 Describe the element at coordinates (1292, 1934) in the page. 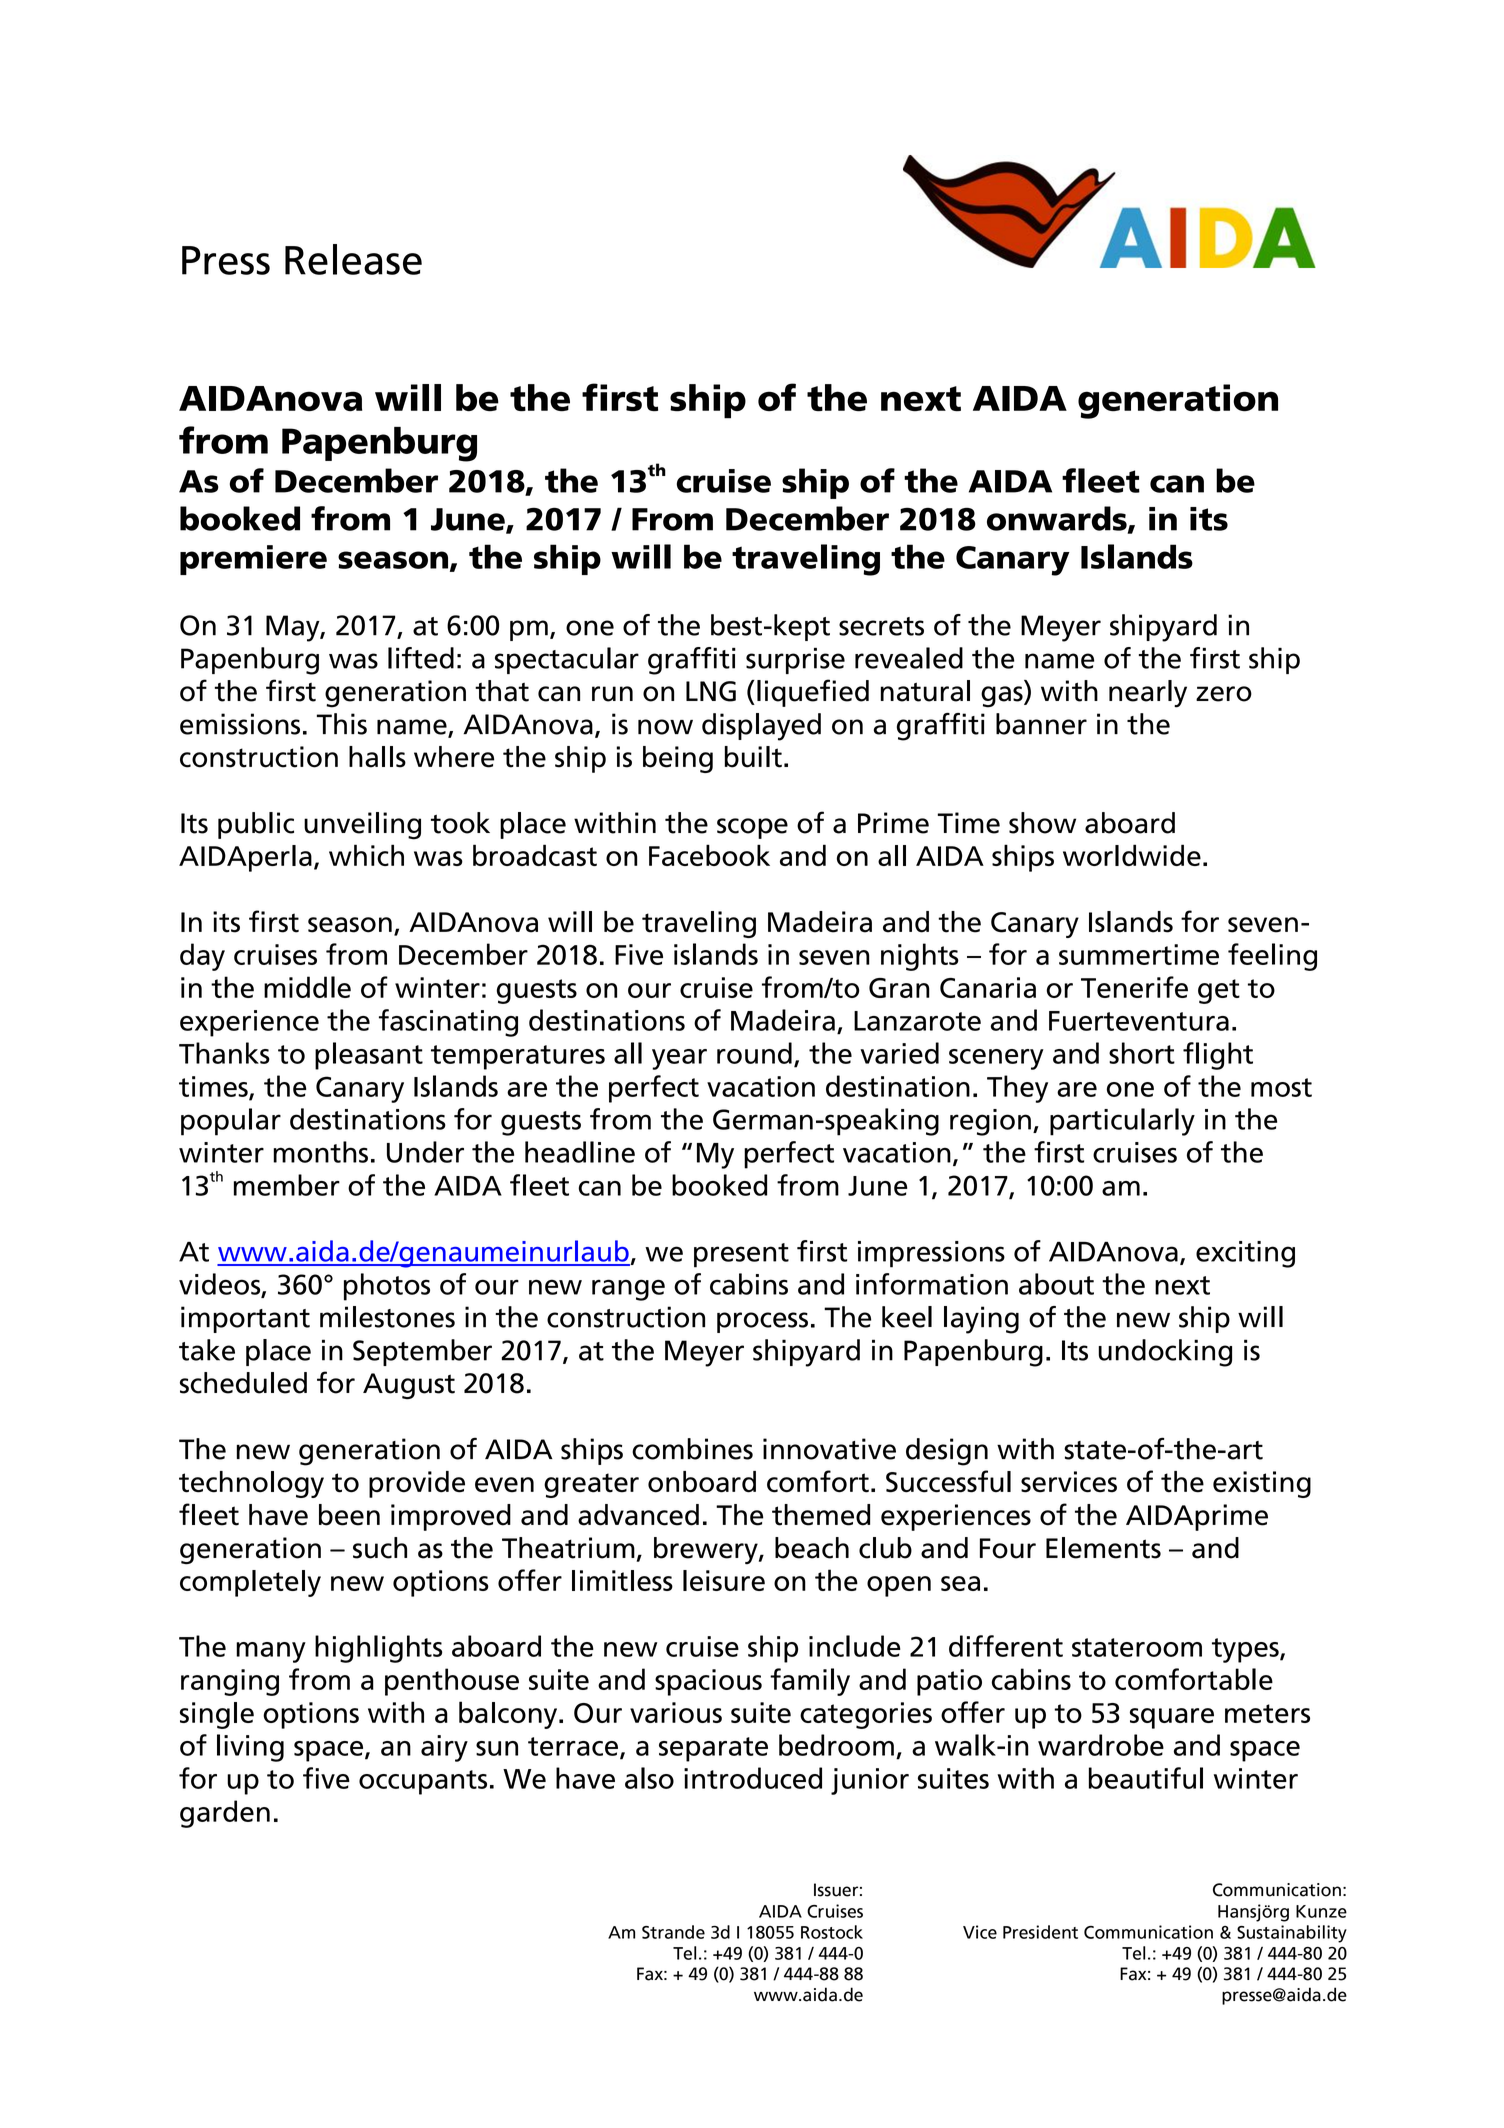

I see `Sustainability` at that location.
